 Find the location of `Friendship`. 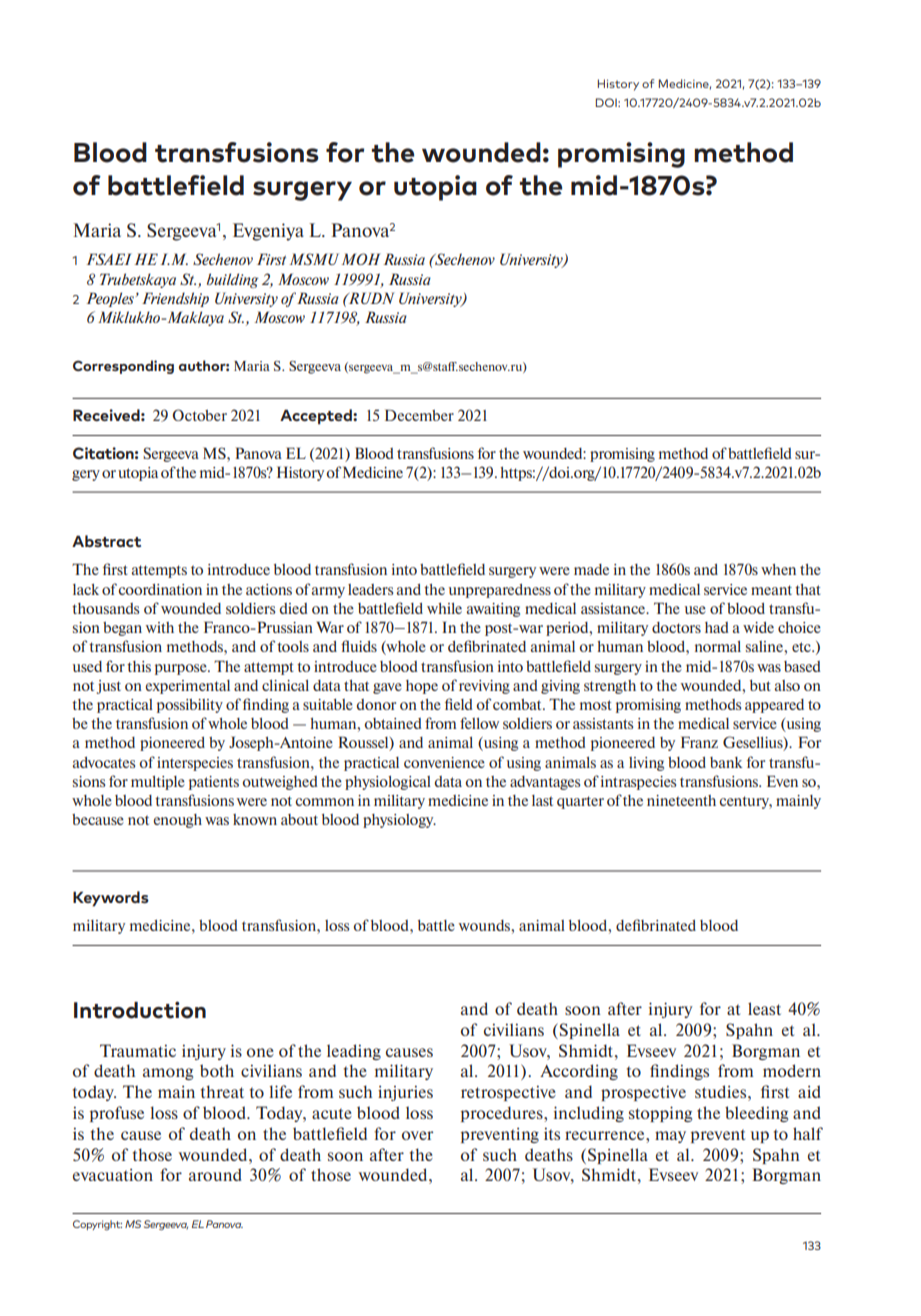

Friendship is located at coordinates (175, 299).
